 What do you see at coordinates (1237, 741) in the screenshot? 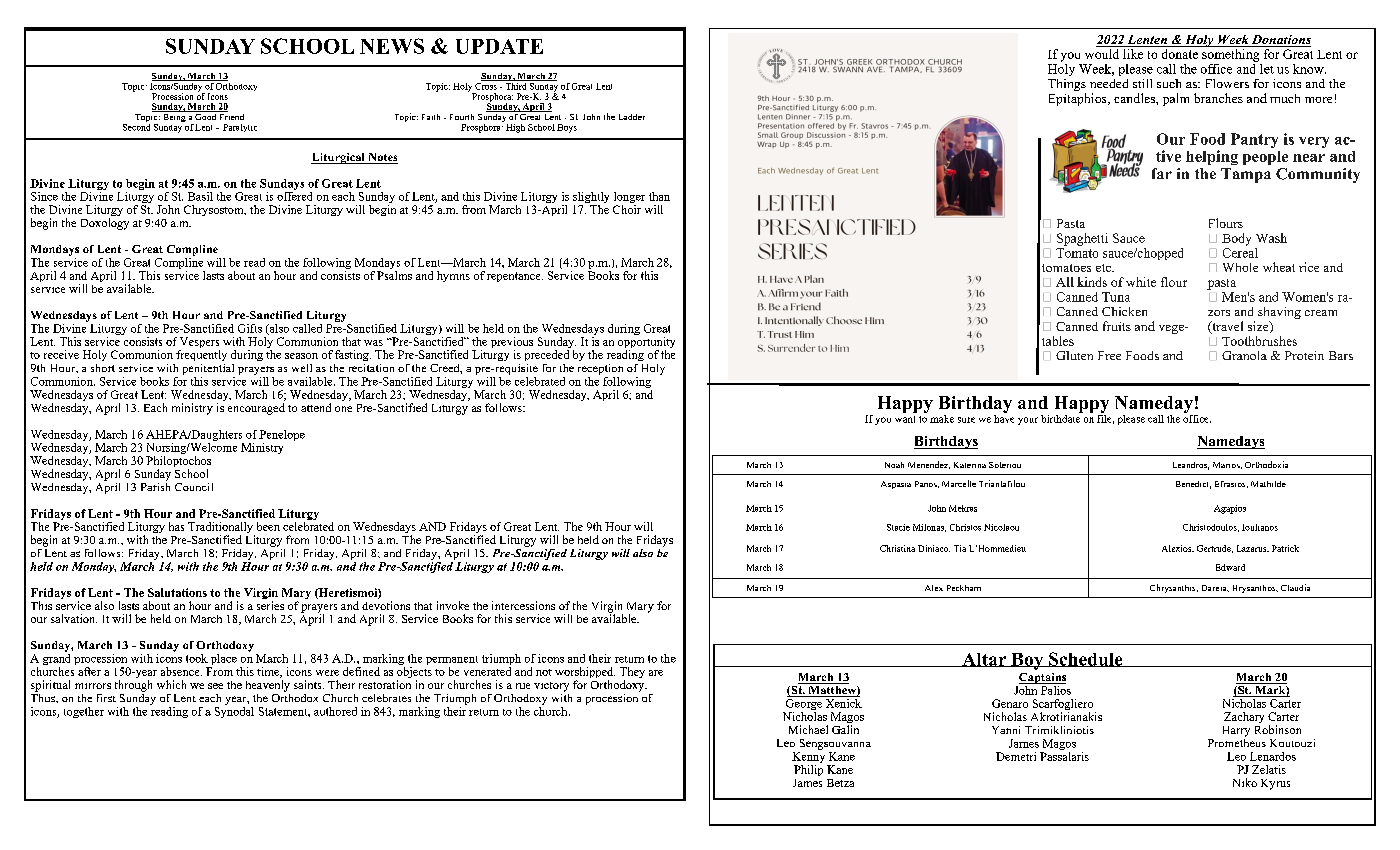
I see `Prometheus` at bounding box center [1237, 741].
